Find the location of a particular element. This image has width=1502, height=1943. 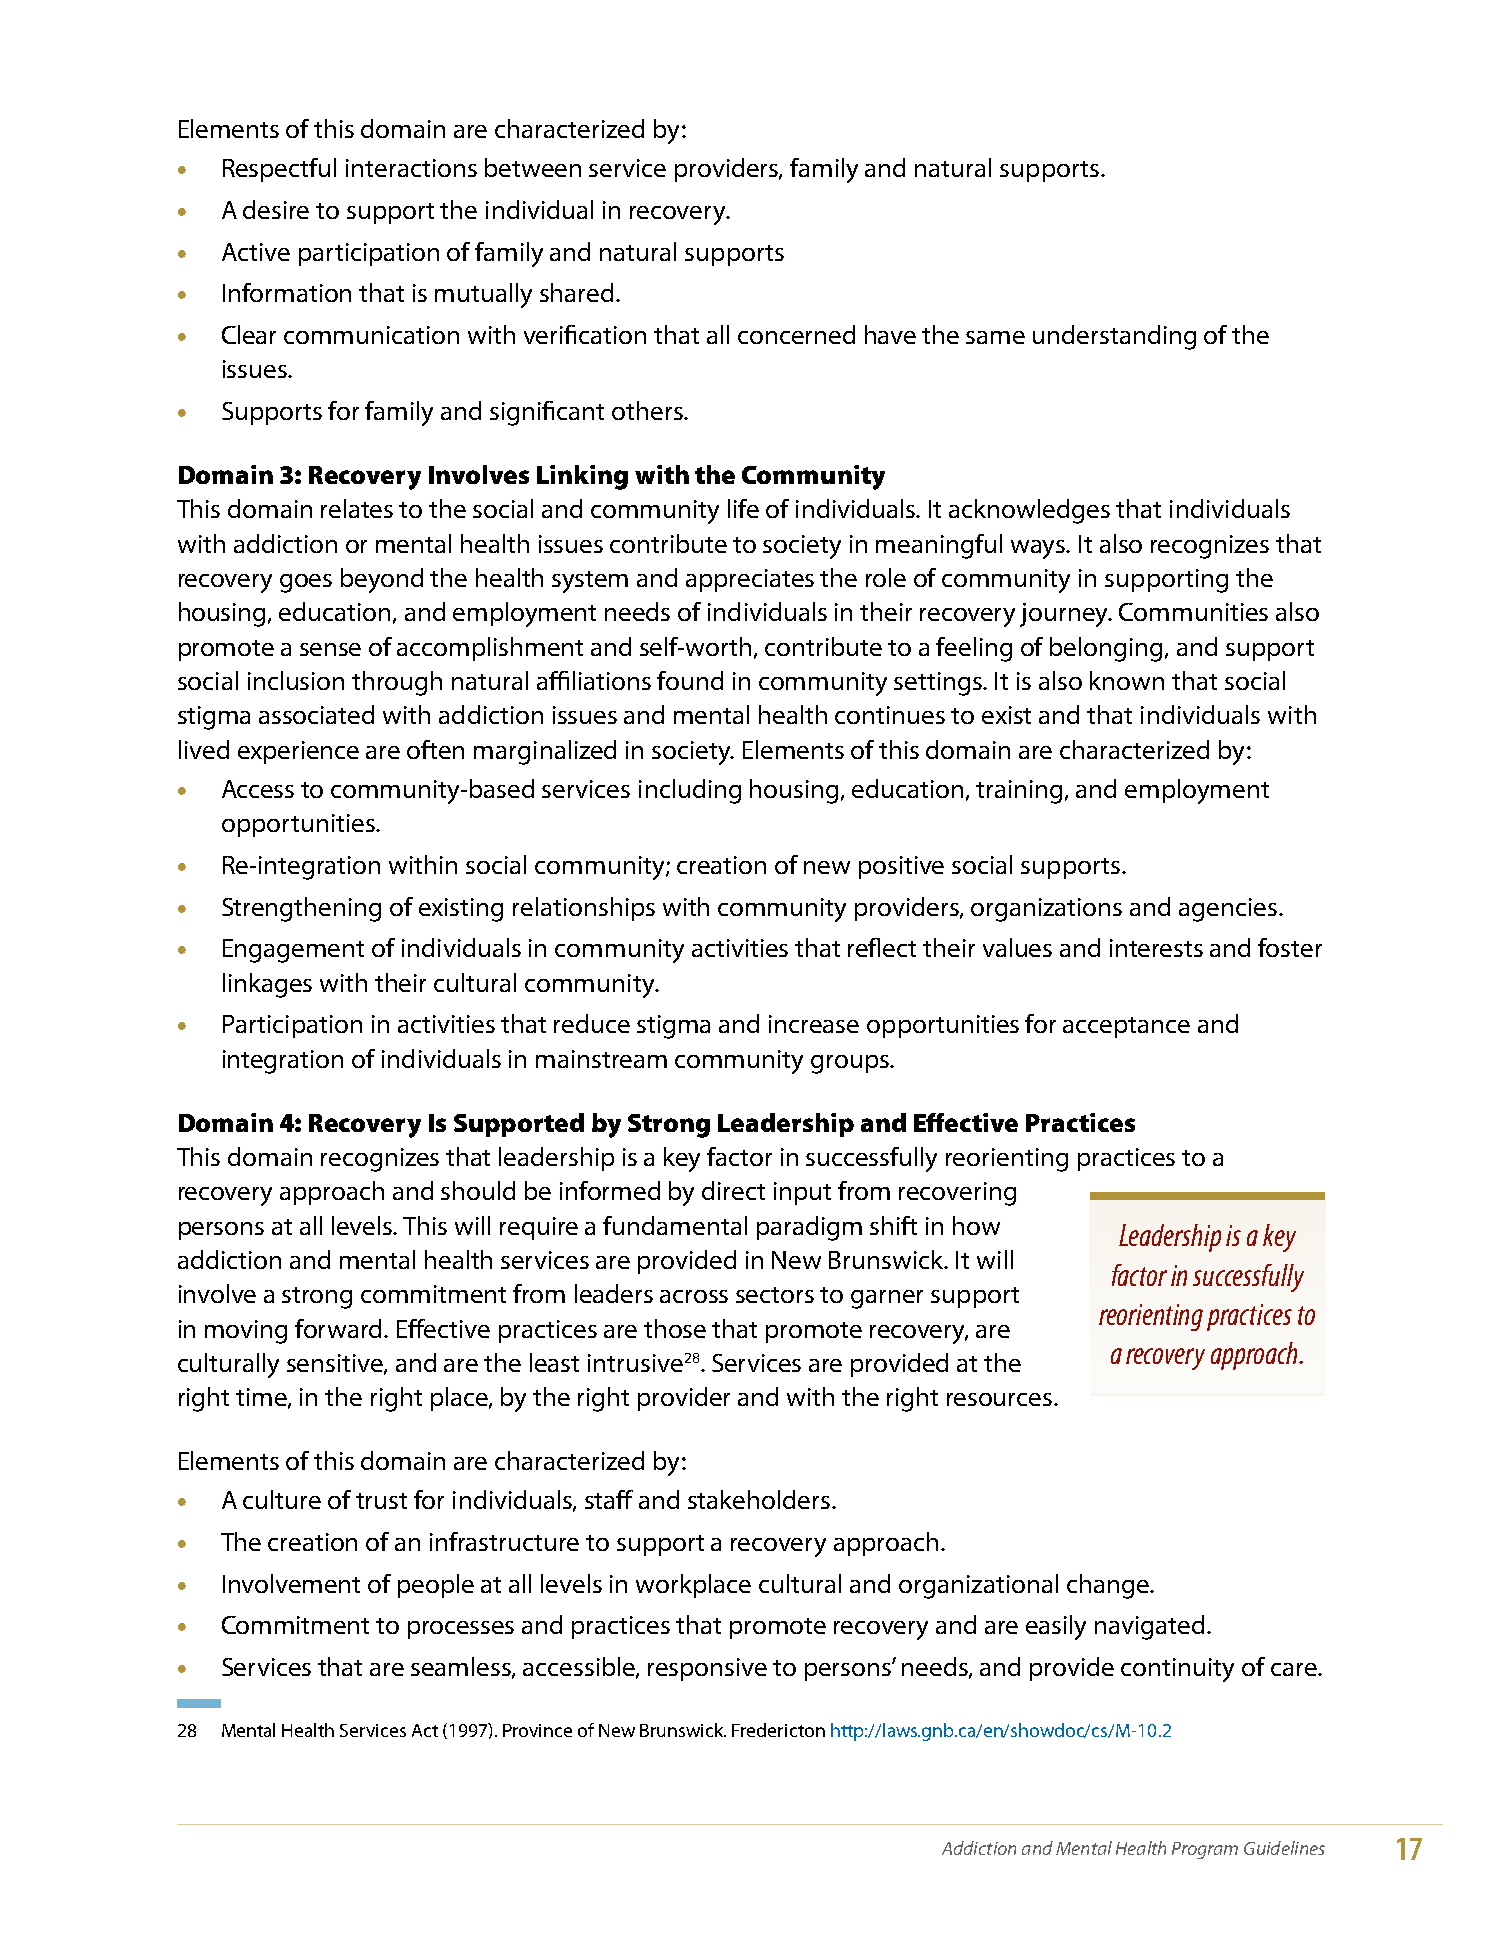

linkages is located at coordinates (267, 985).
